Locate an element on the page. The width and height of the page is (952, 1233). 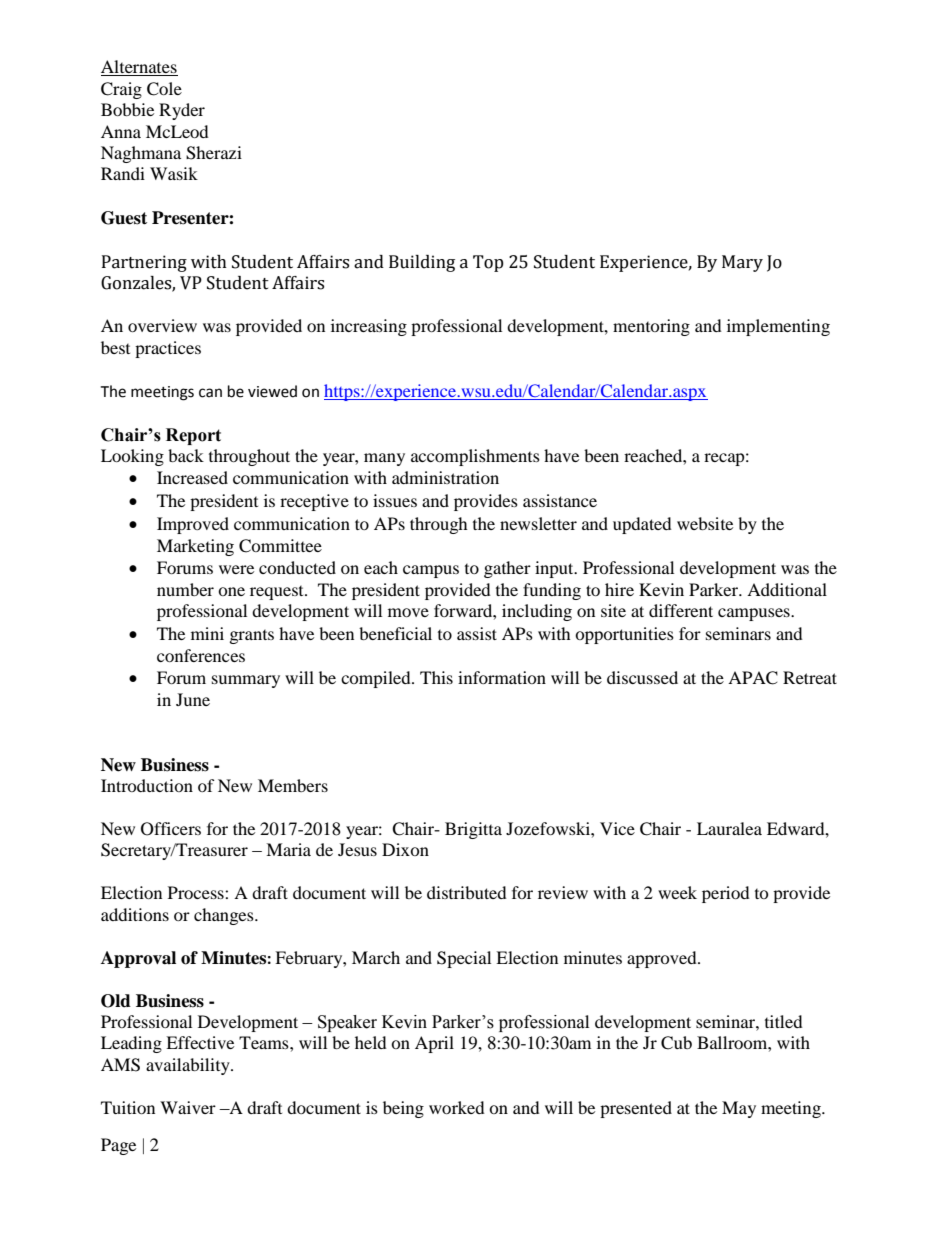
worked is located at coordinates (457, 1107).
